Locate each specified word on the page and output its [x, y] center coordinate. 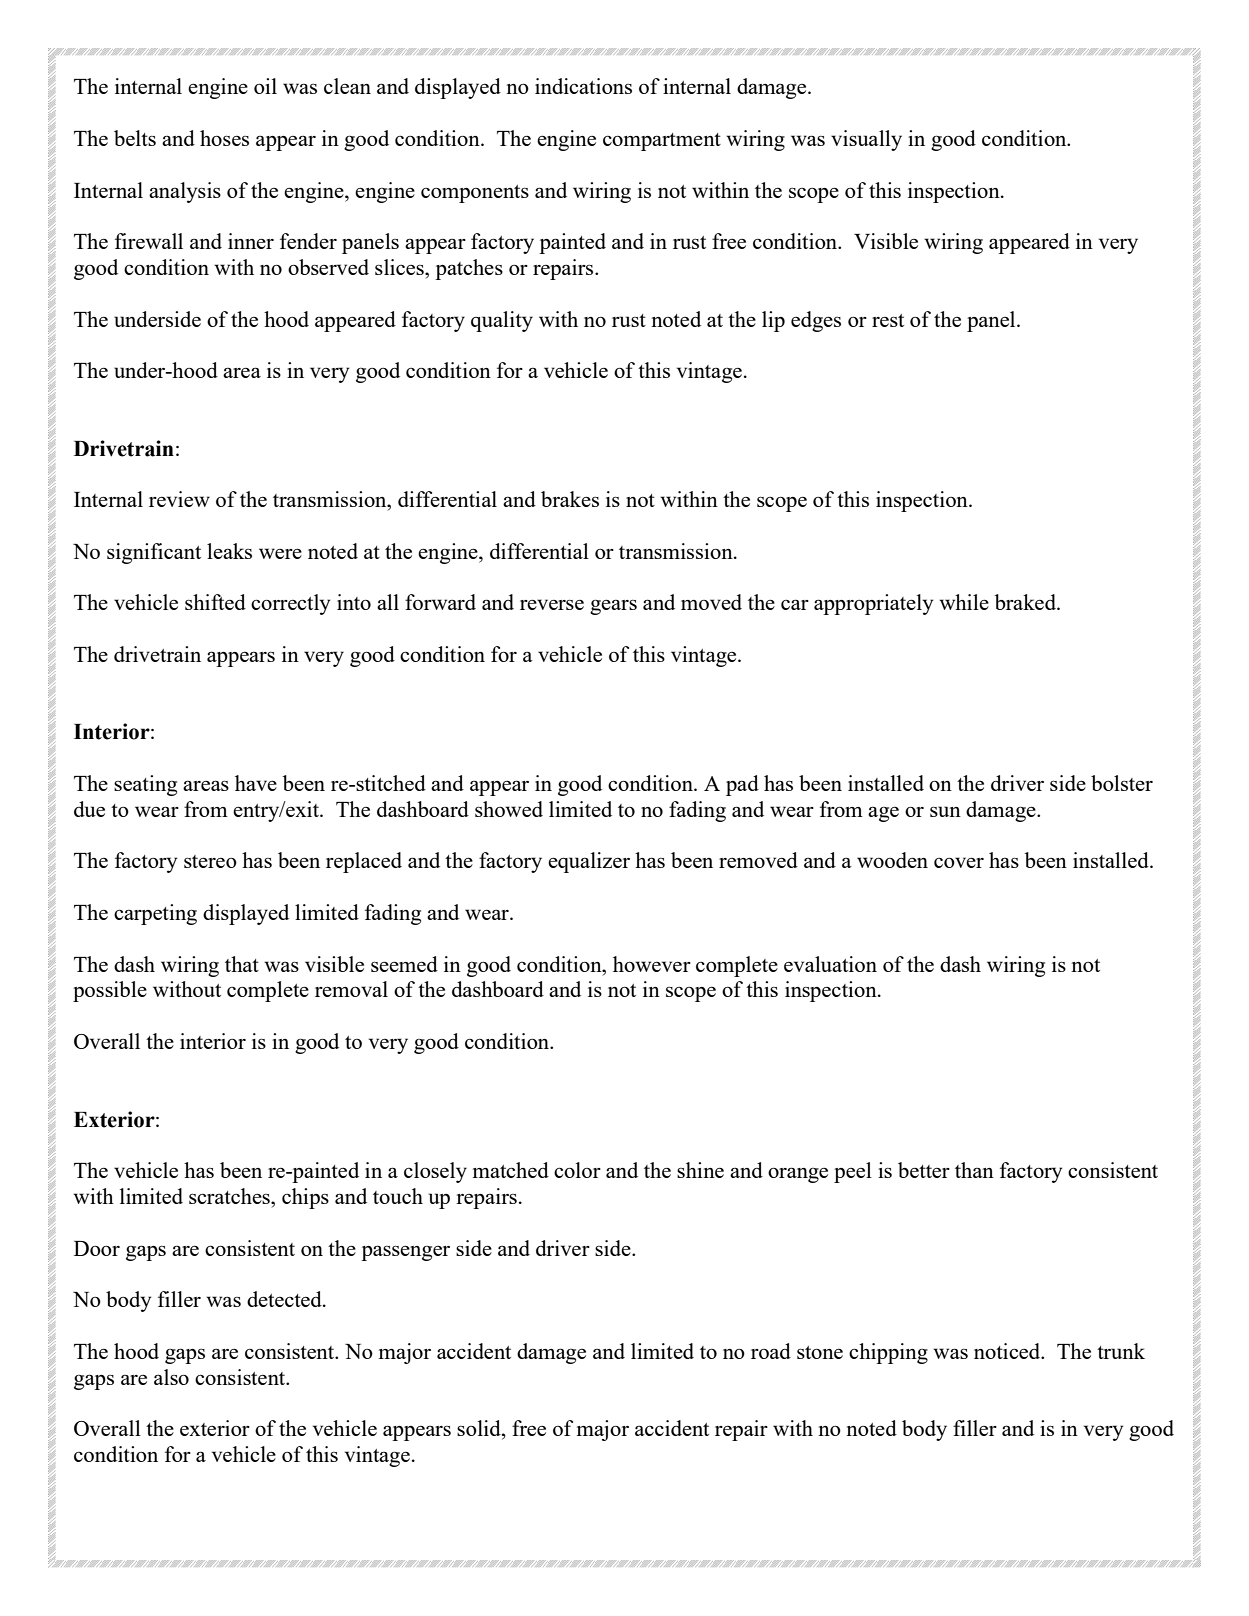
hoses [224, 138]
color [577, 1170]
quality [502, 321]
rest [888, 320]
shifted [215, 602]
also [171, 1377]
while [964, 602]
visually [866, 140]
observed [328, 267]
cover [959, 862]
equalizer [589, 862]
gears [613, 607]
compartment [662, 142]
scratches [230, 1196]
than [974, 1170]
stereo [210, 861]
